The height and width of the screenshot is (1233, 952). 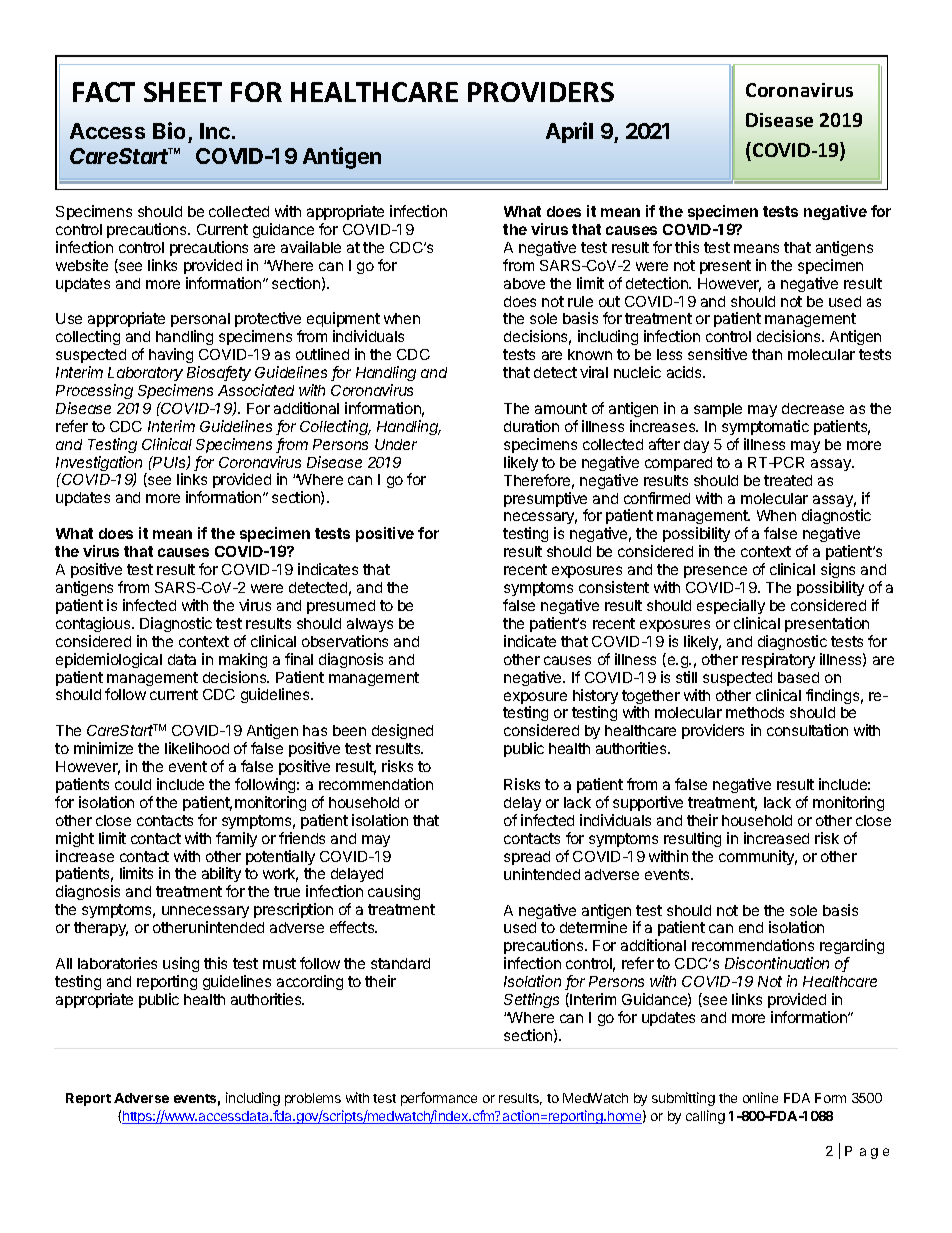 I want to click on contagious, so click(x=94, y=624).
